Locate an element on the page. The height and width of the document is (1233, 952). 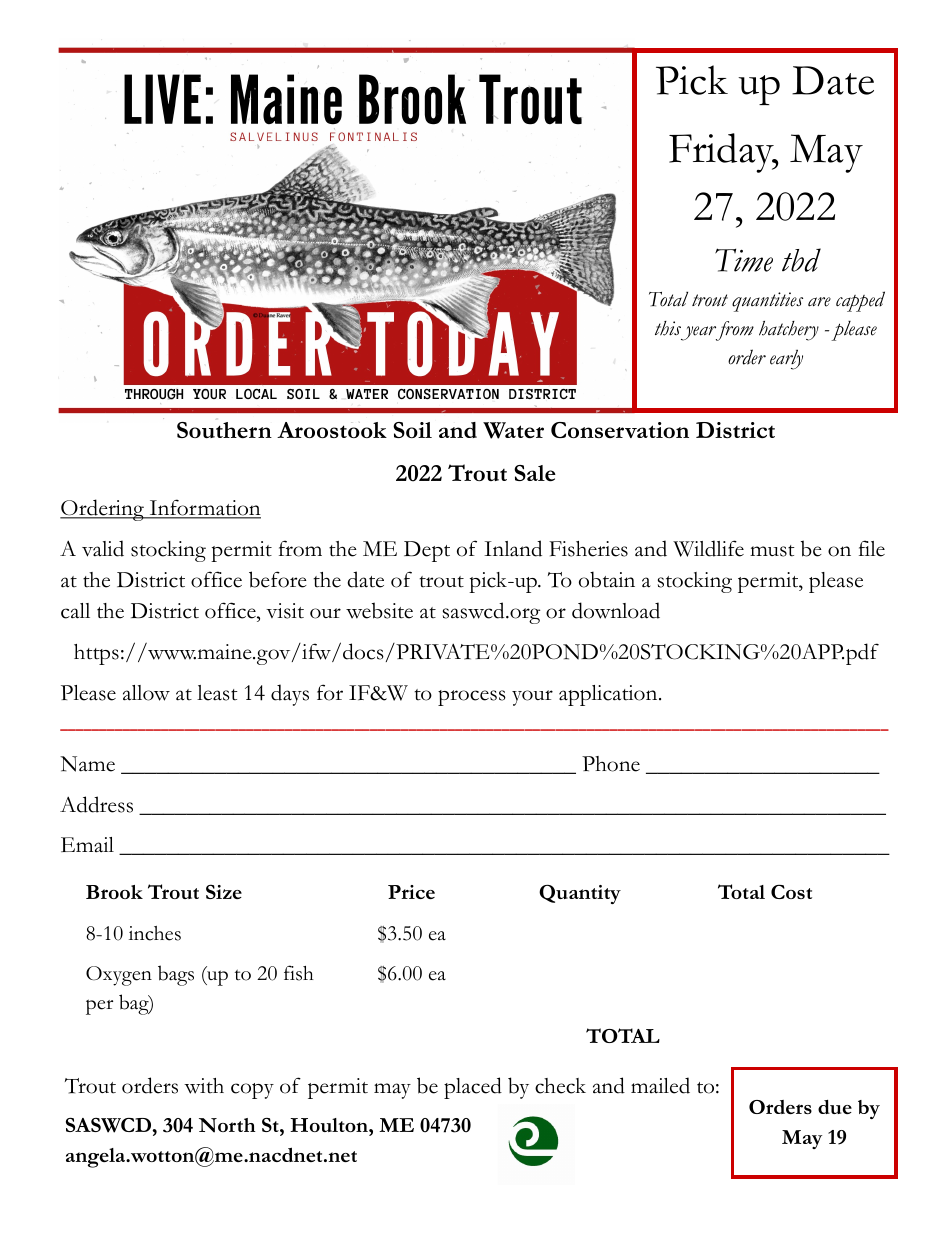
allow is located at coordinates (146, 693).
